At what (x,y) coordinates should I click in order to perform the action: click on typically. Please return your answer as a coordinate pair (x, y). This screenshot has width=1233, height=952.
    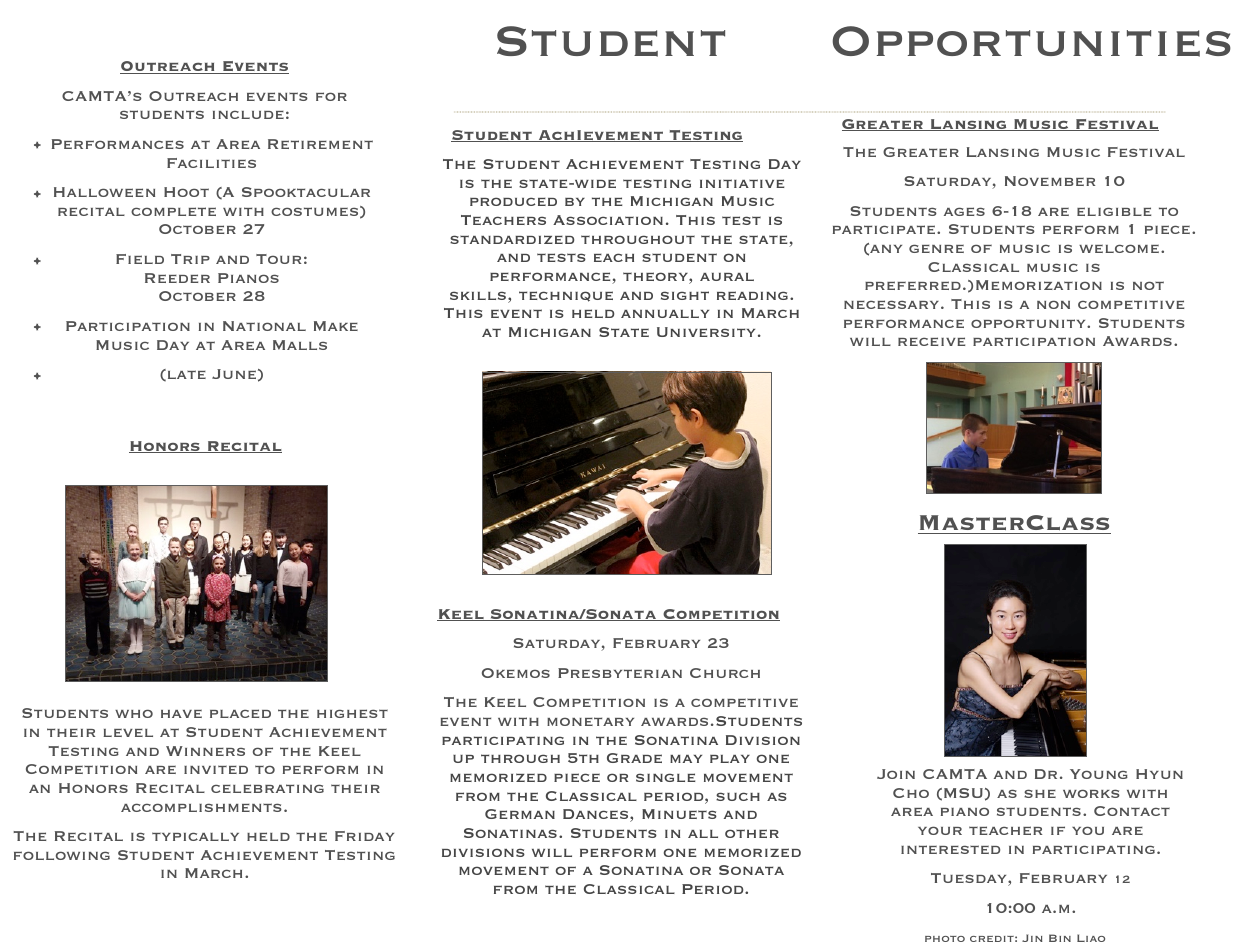
    Looking at the image, I should click on (195, 836).
